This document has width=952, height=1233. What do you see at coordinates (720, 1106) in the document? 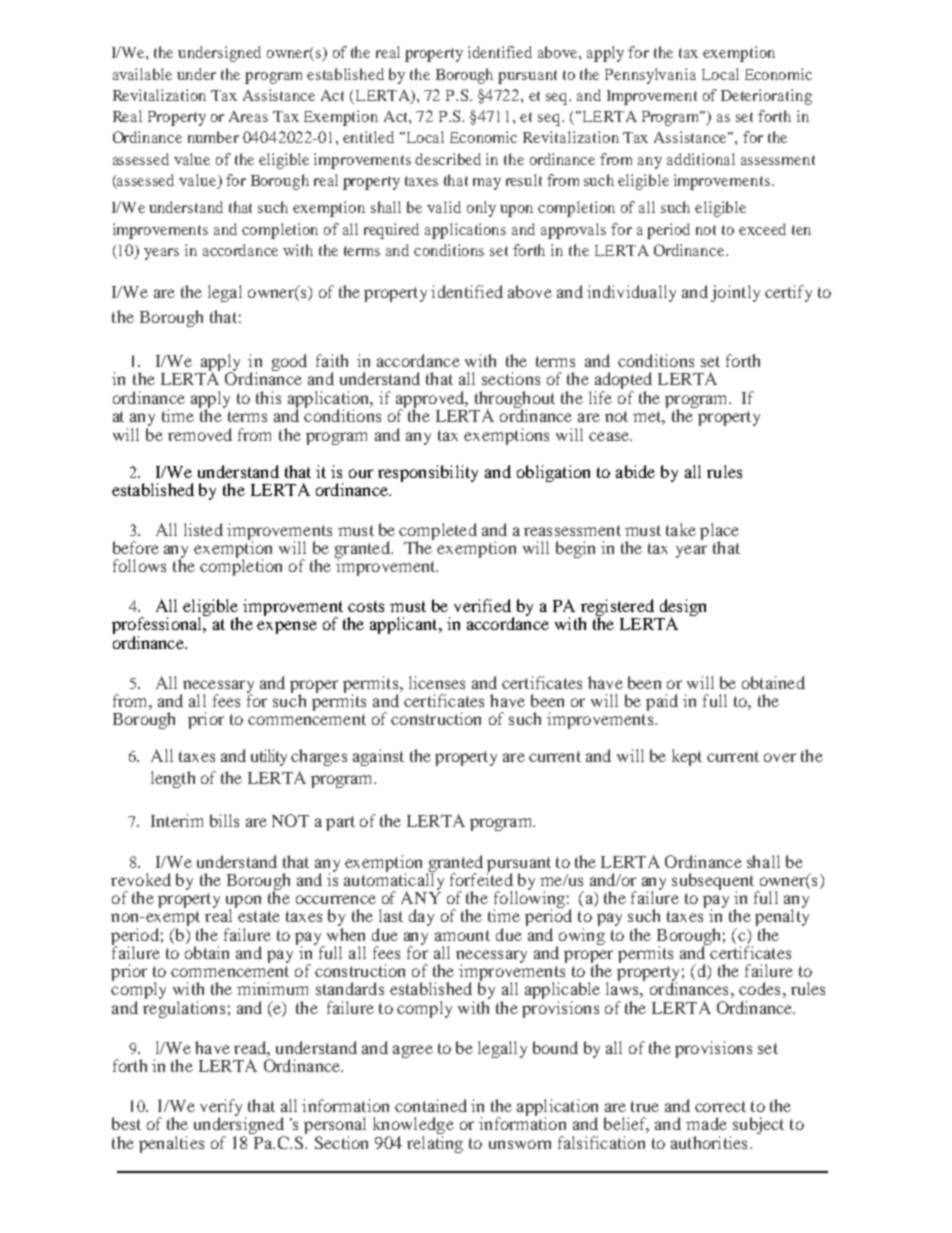
I see `correct` at bounding box center [720, 1106].
